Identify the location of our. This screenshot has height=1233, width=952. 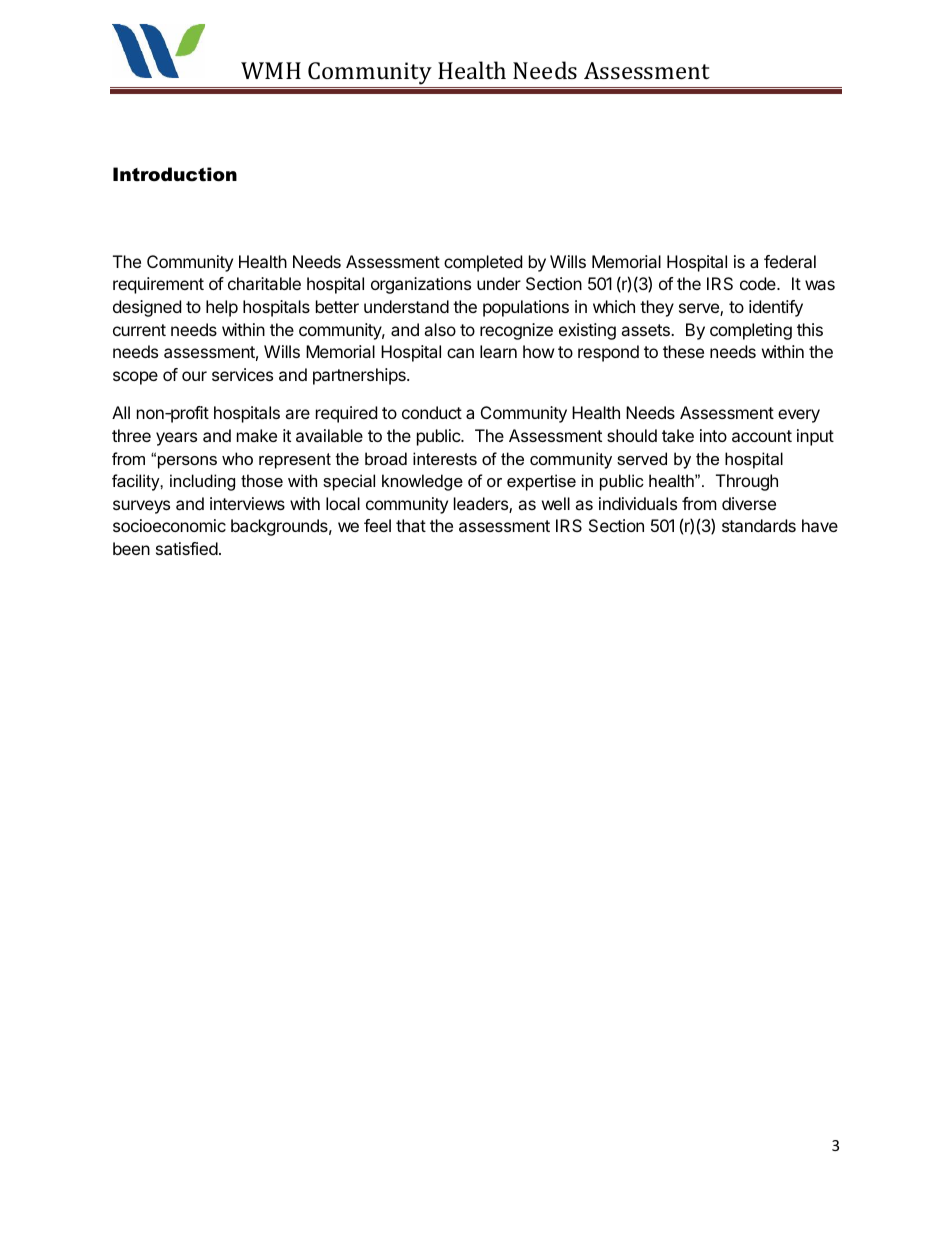
(194, 376).
